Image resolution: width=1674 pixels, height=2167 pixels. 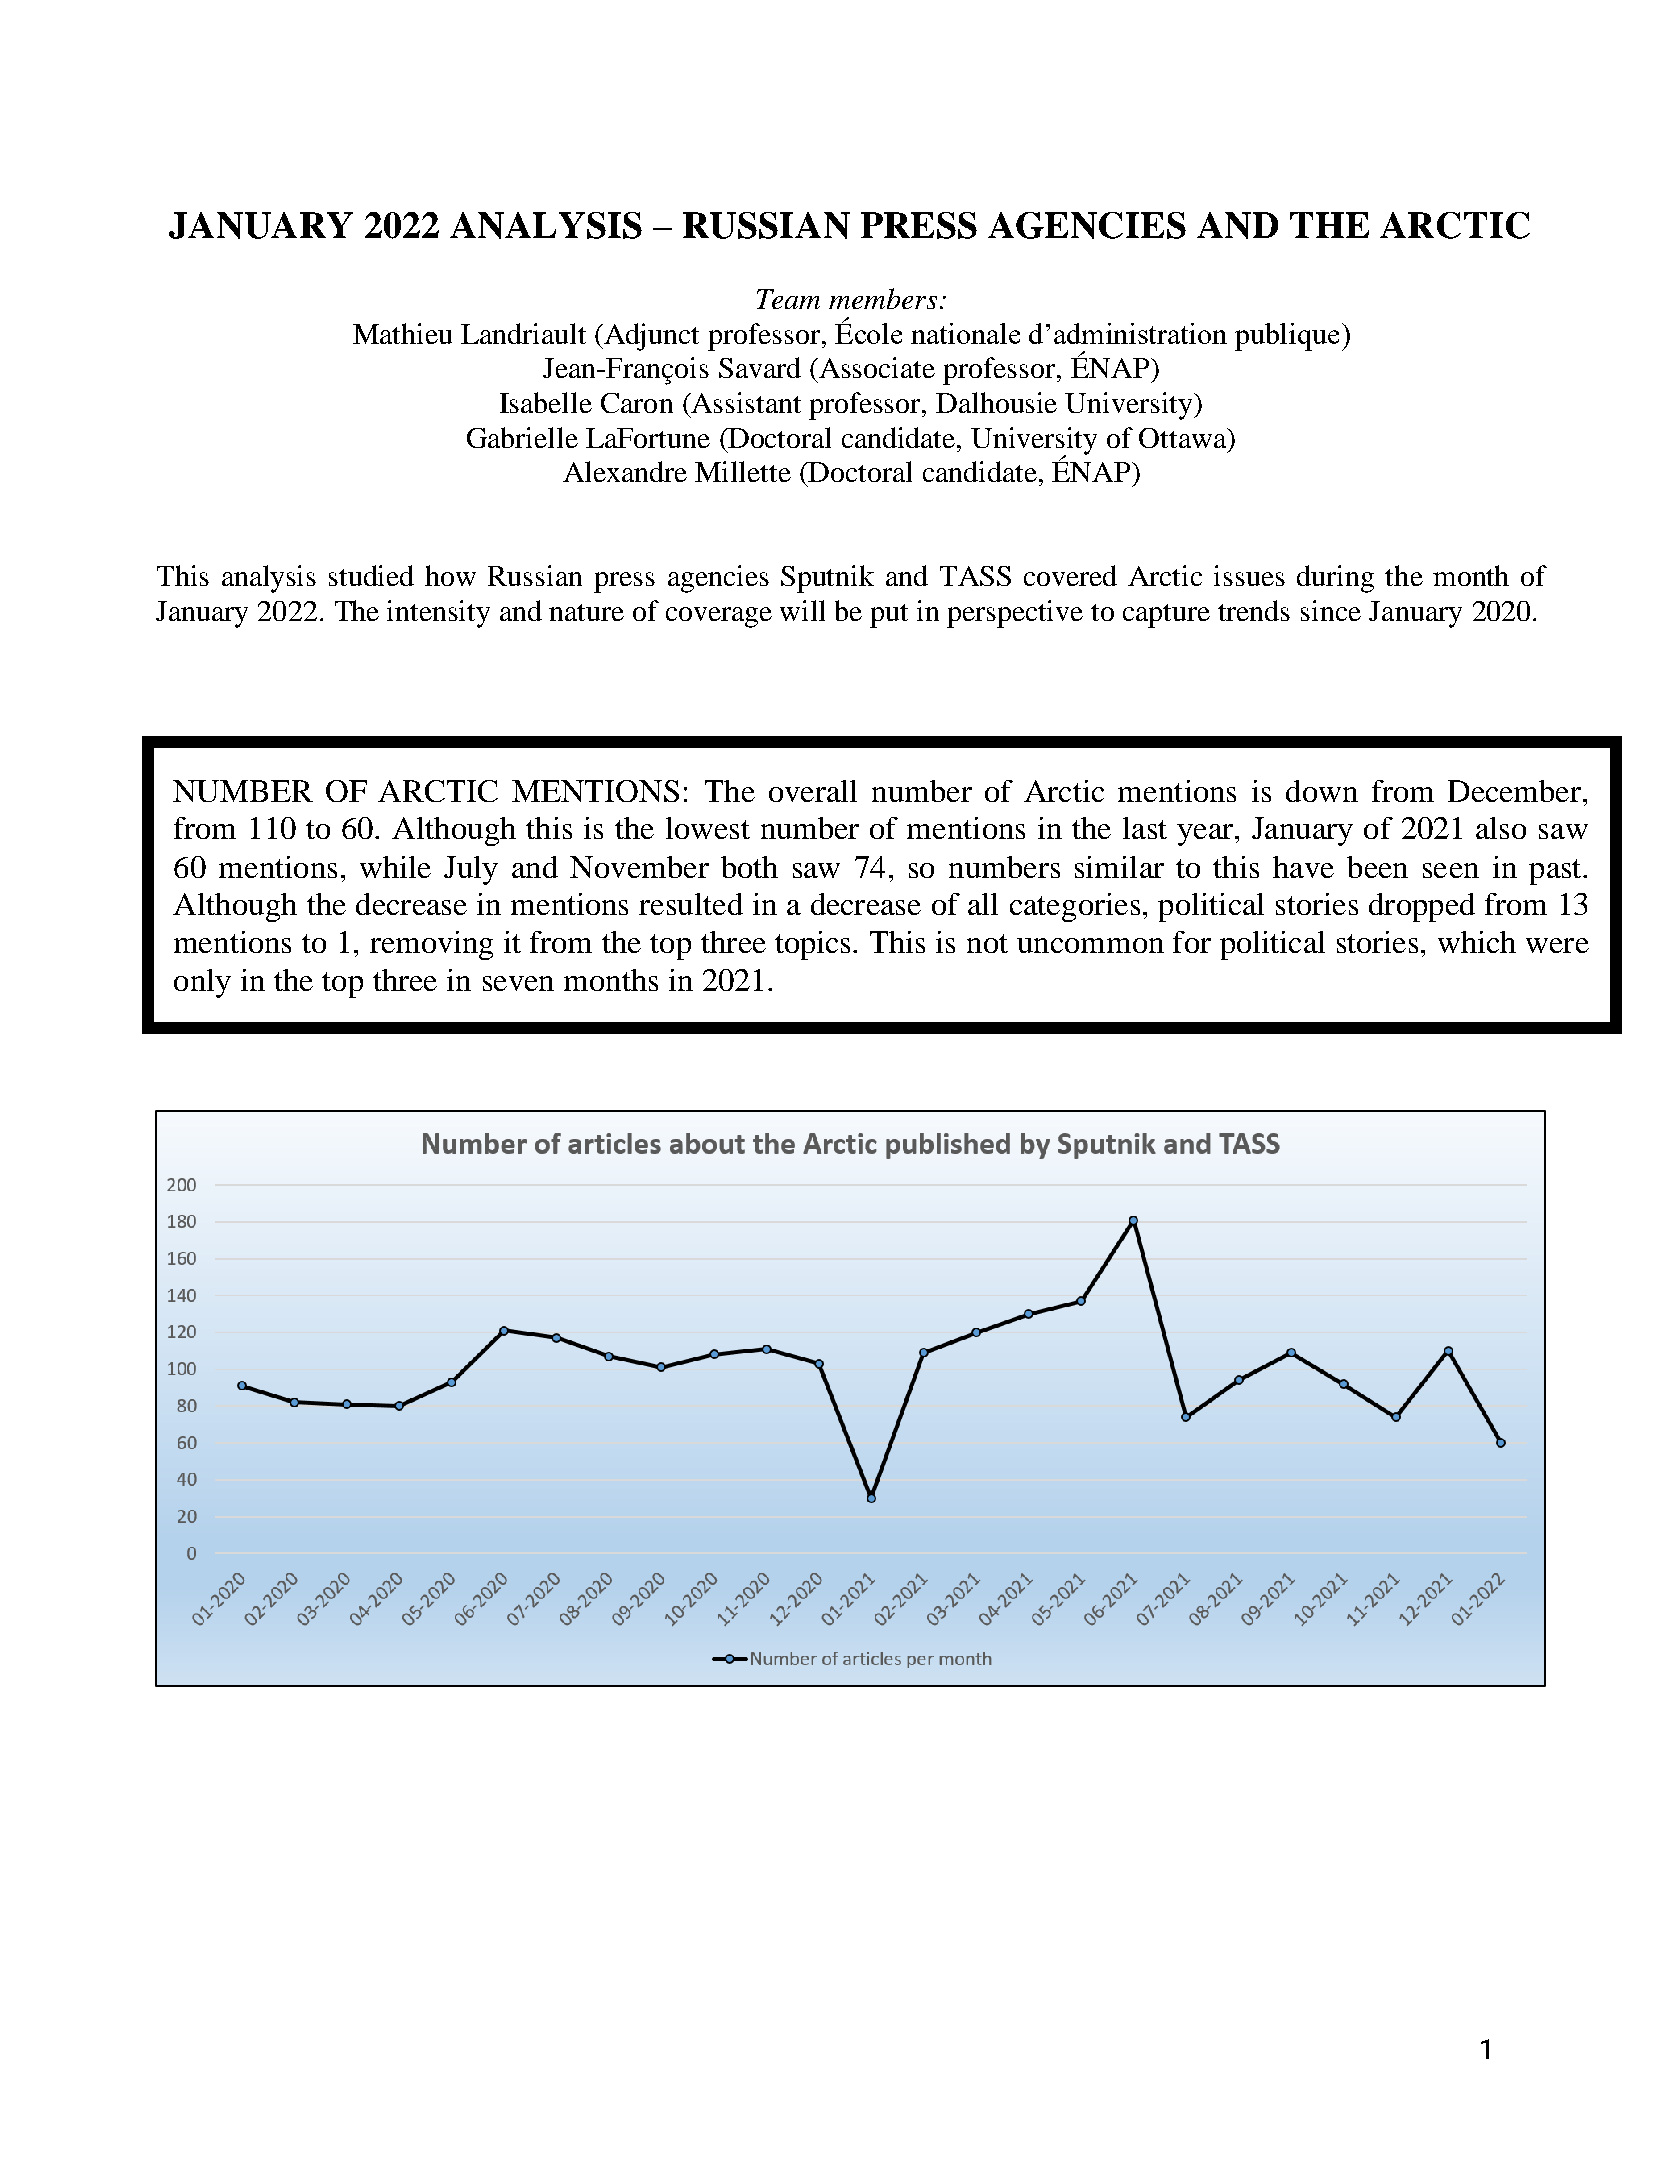 What do you see at coordinates (813, 791) in the screenshot?
I see `overall` at bounding box center [813, 791].
